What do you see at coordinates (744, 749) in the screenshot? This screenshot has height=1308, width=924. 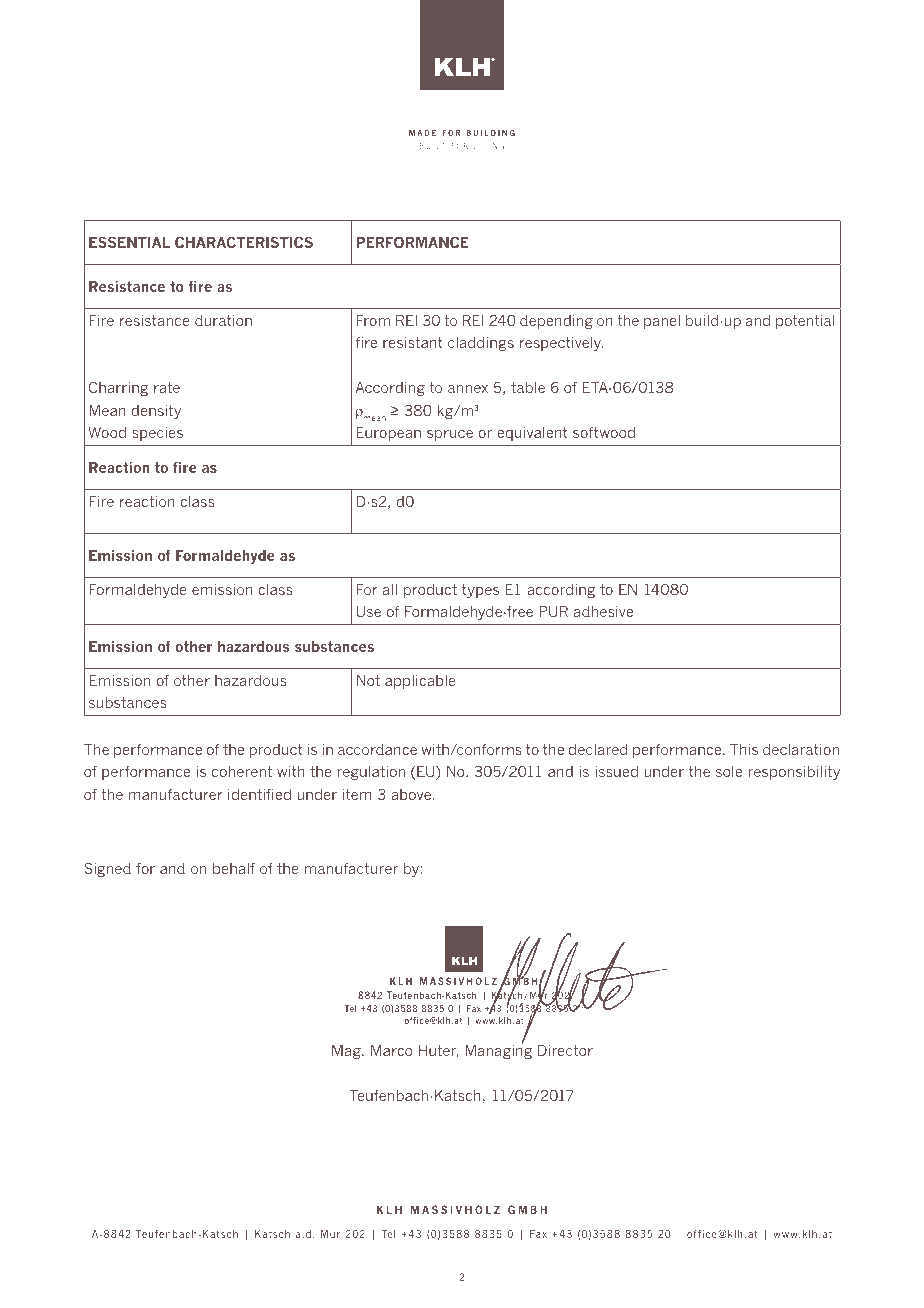 I see `This` at bounding box center [744, 749].
